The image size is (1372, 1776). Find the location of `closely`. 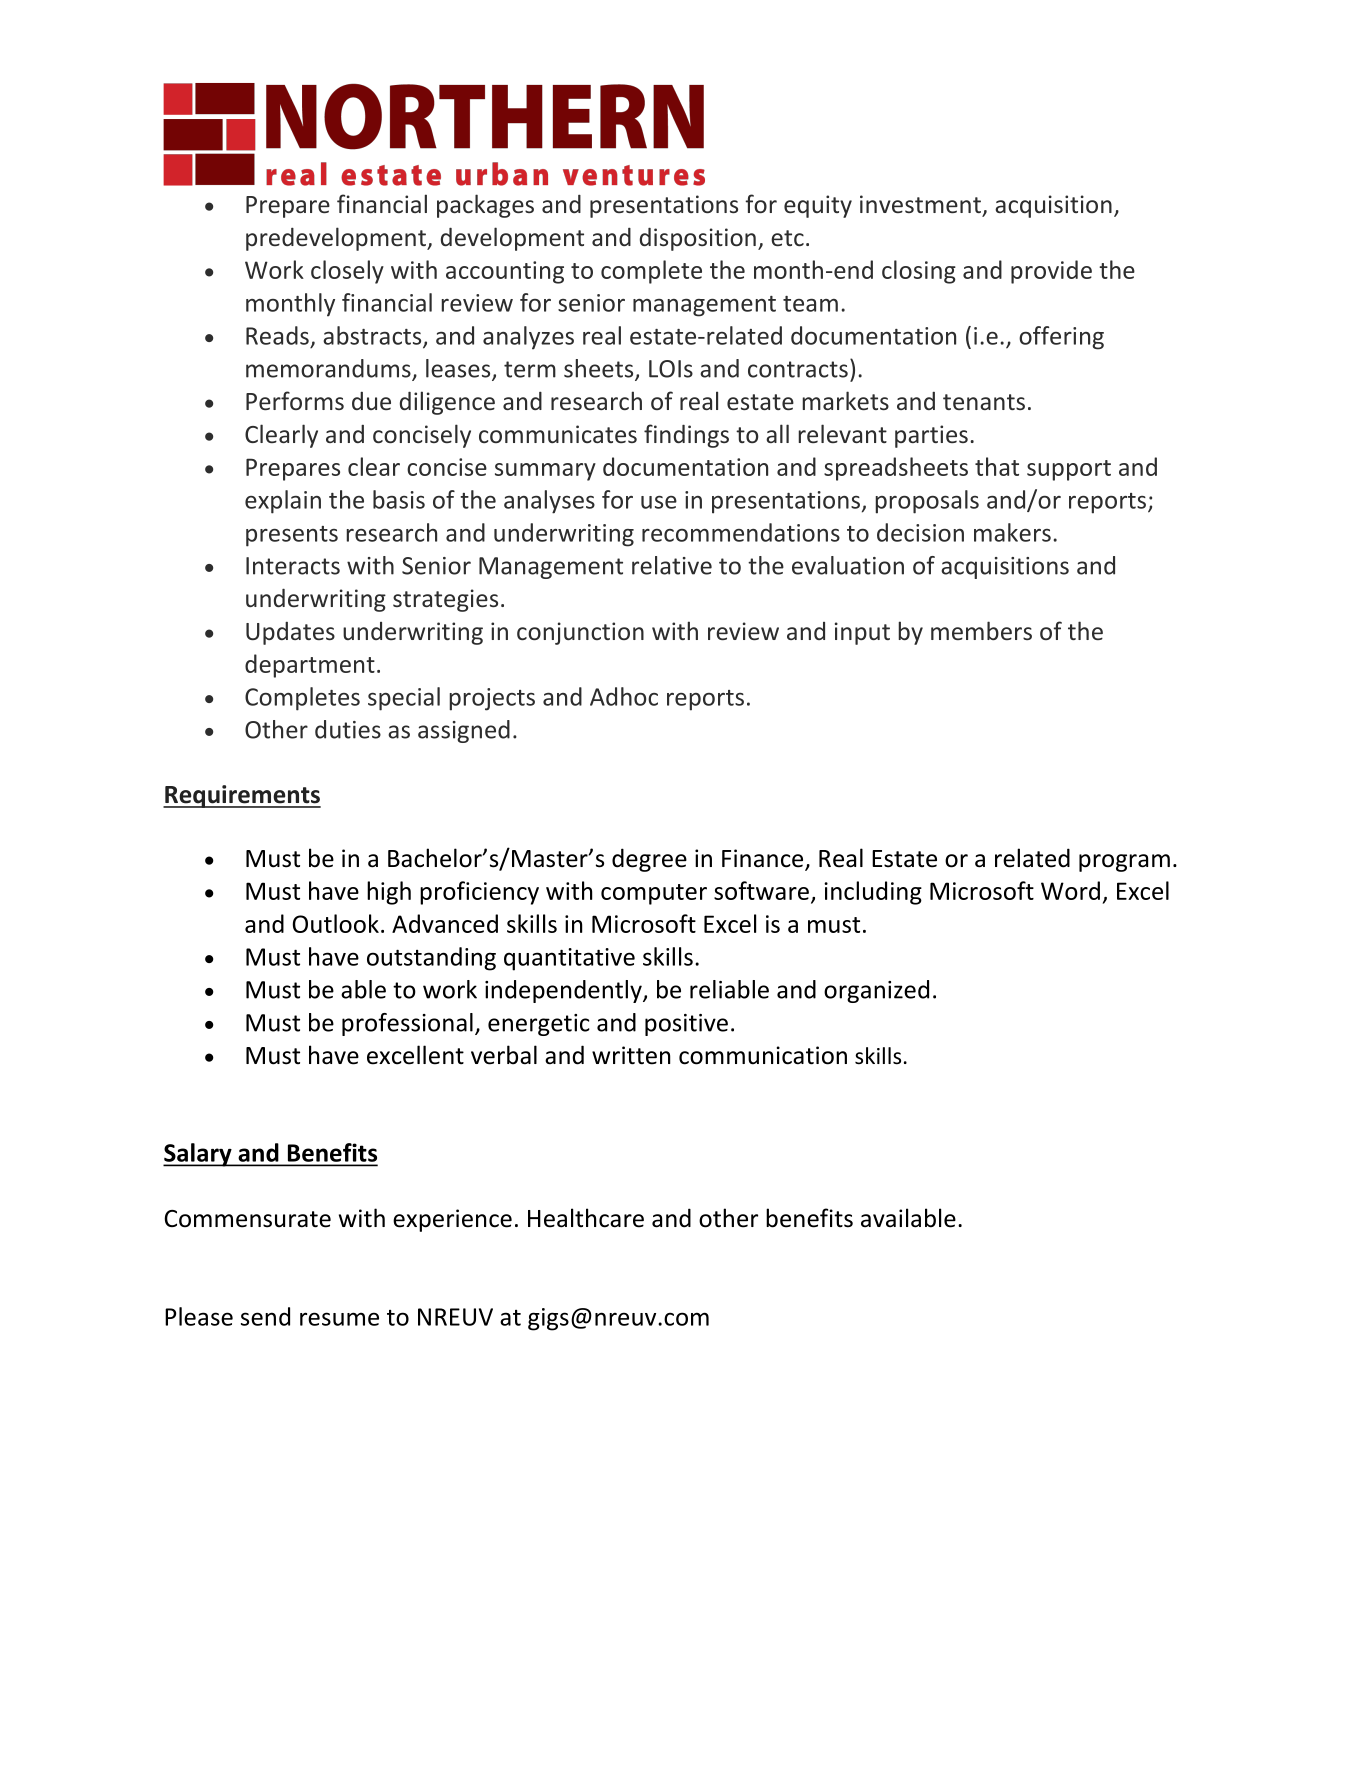

closely is located at coordinates (347, 272).
